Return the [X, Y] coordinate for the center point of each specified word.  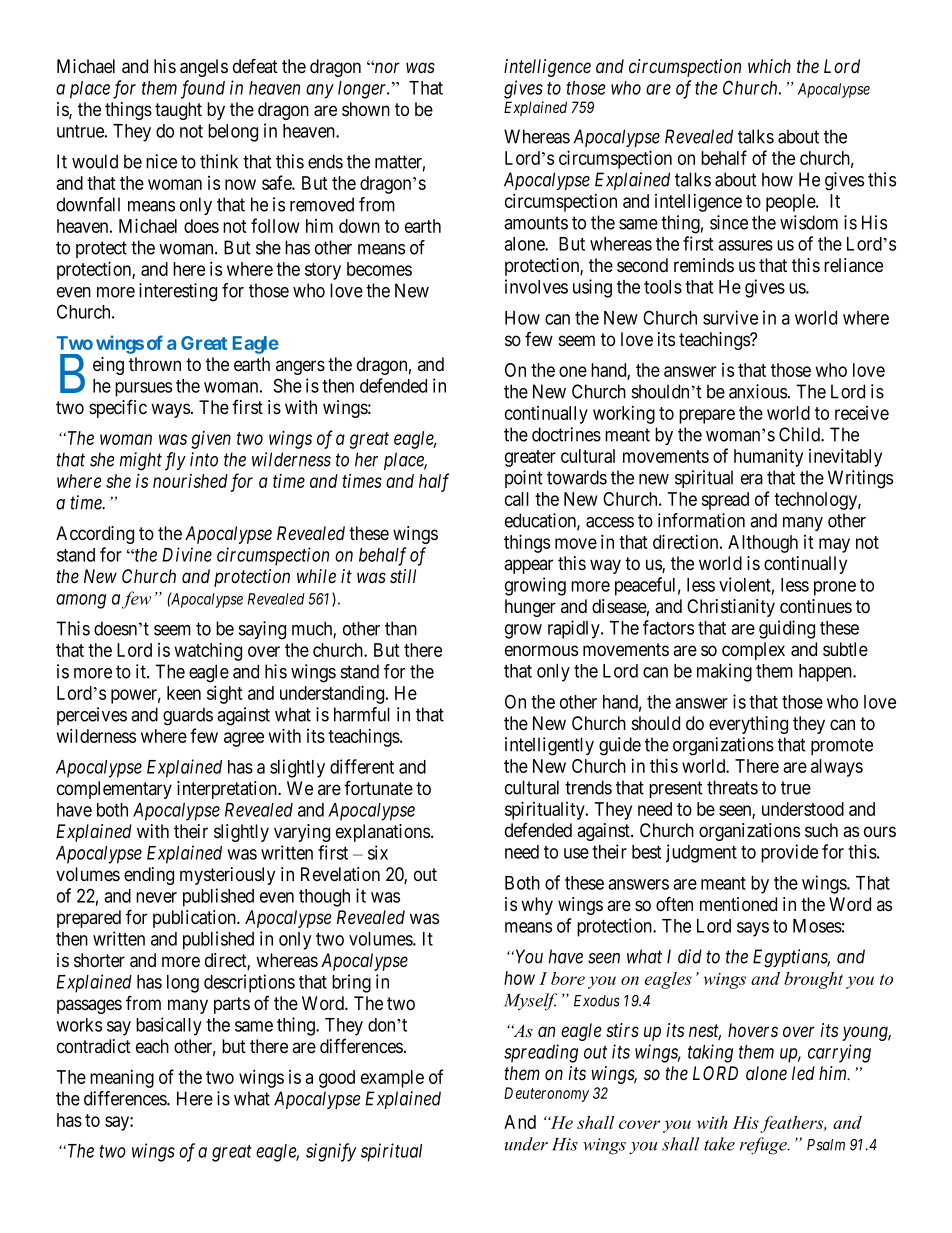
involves [536, 286]
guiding [787, 629]
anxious [758, 391]
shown [366, 109]
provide [789, 853]
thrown [155, 364]
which [769, 66]
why [537, 906]
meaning [122, 1079]
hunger [530, 608]
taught [178, 111]
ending [149, 876]
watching [208, 651]
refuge [764, 1146]
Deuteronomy [546, 1094]
